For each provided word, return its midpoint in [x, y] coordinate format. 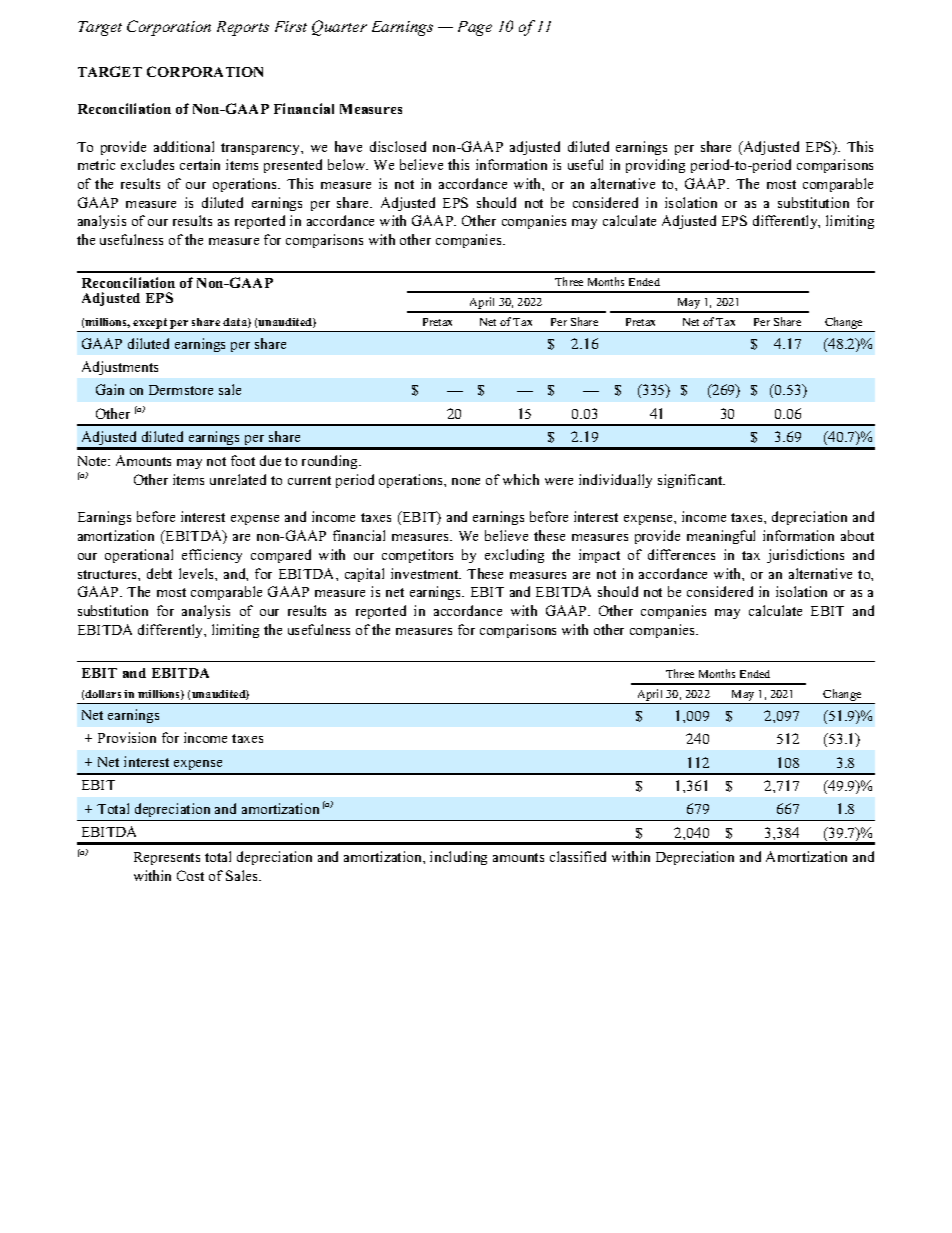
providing [655, 166]
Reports [243, 28]
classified [578, 856]
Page [475, 28]
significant [691, 481]
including [458, 858]
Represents [167, 858]
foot [243, 460]
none [466, 481]
